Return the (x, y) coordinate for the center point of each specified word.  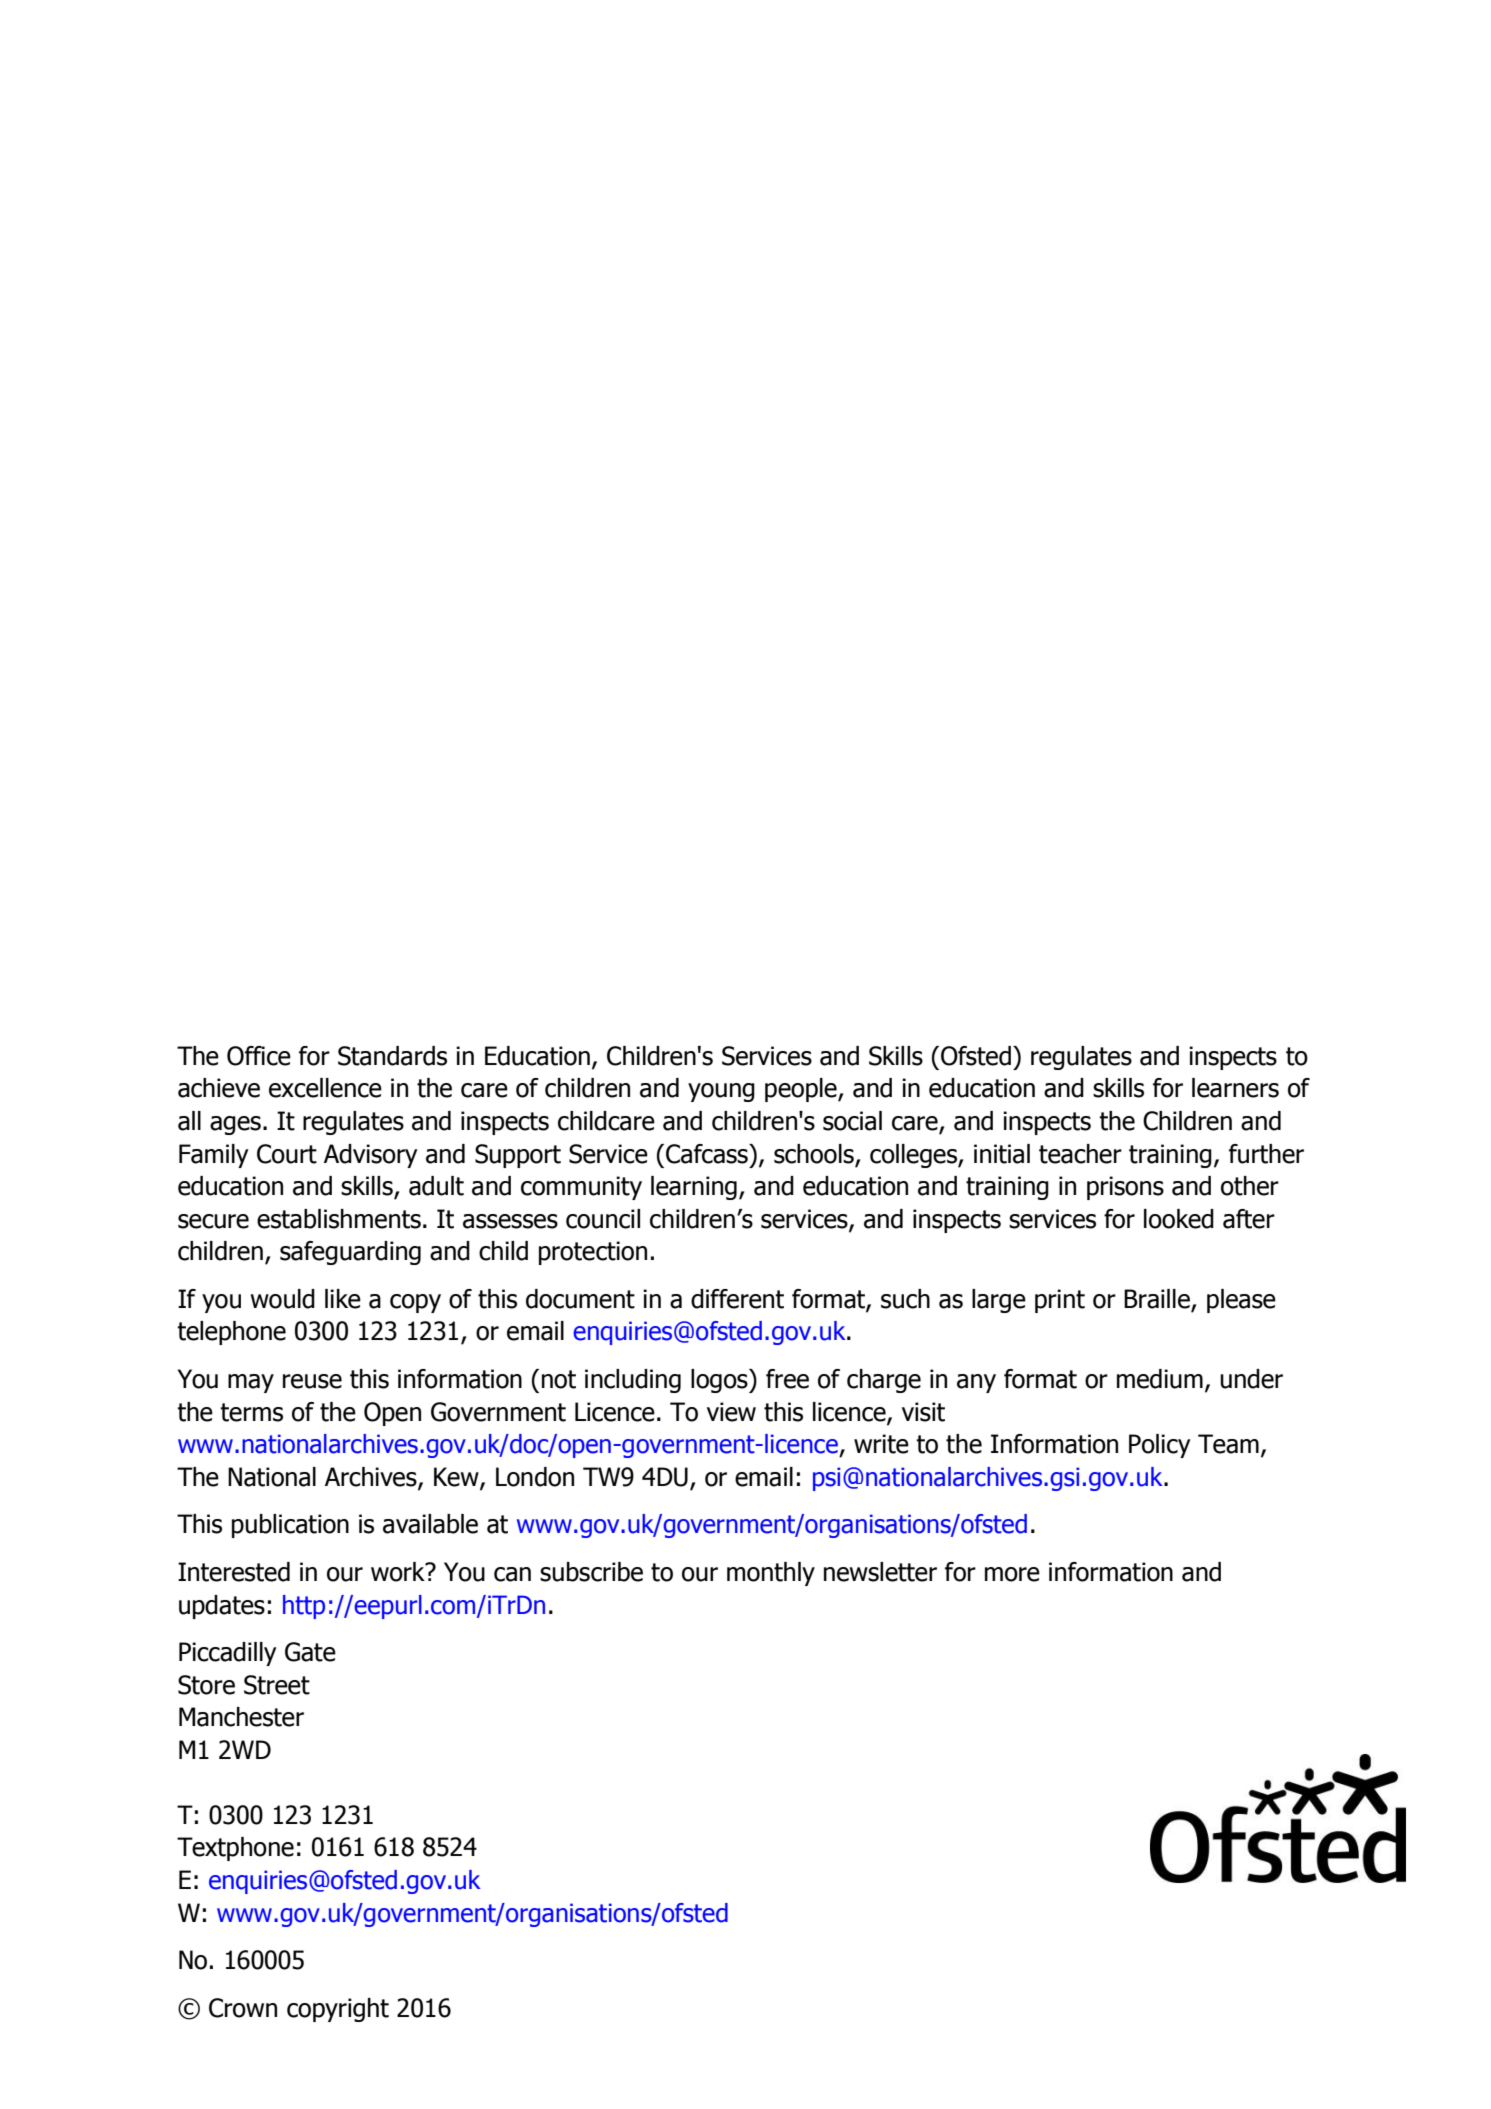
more (1012, 1574)
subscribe (591, 1572)
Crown (243, 2008)
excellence (325, 1088)
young (721, 1092)
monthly (771, 1574)
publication (290, 1526)
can (512, 1574)
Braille (1158, 1300)
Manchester (241, 1717)
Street (277, 1685)
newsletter (880, 1572)
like (343, 1299)
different (737, 1299)
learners (1235, 1088)
